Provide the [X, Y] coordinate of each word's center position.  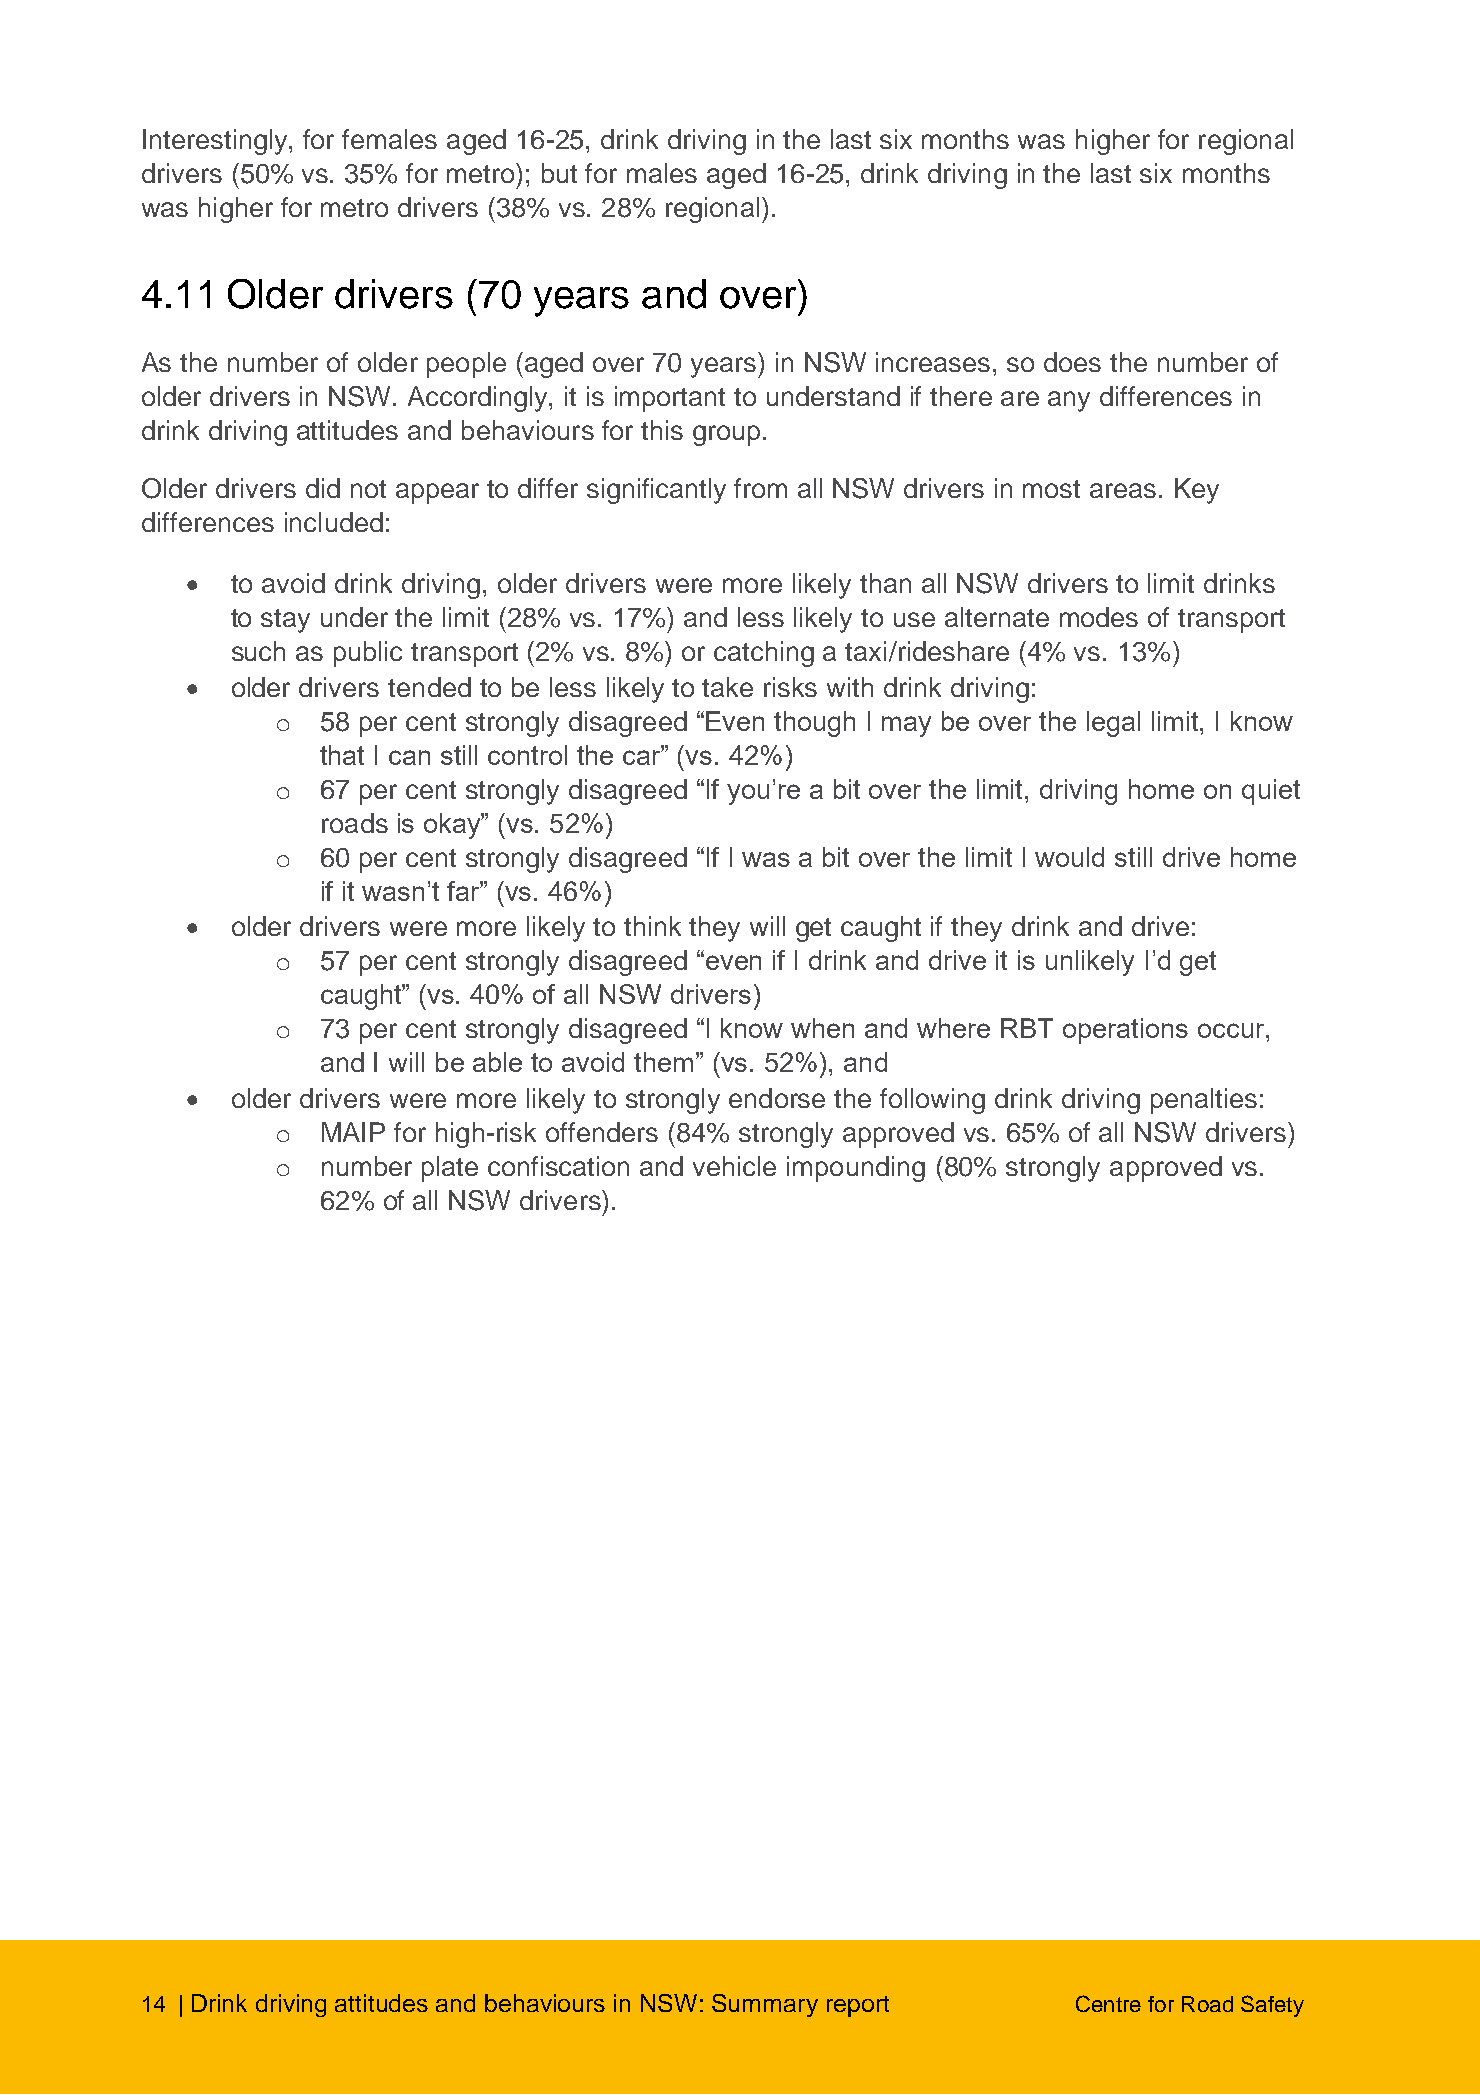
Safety [1272, 2006]
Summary [765, 2005]
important [670, 399]
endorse [777, 1098]
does [1072, 362]
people [466, 365]
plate [450, 1169]
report [858, 2006]
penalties [1204, 1101]
